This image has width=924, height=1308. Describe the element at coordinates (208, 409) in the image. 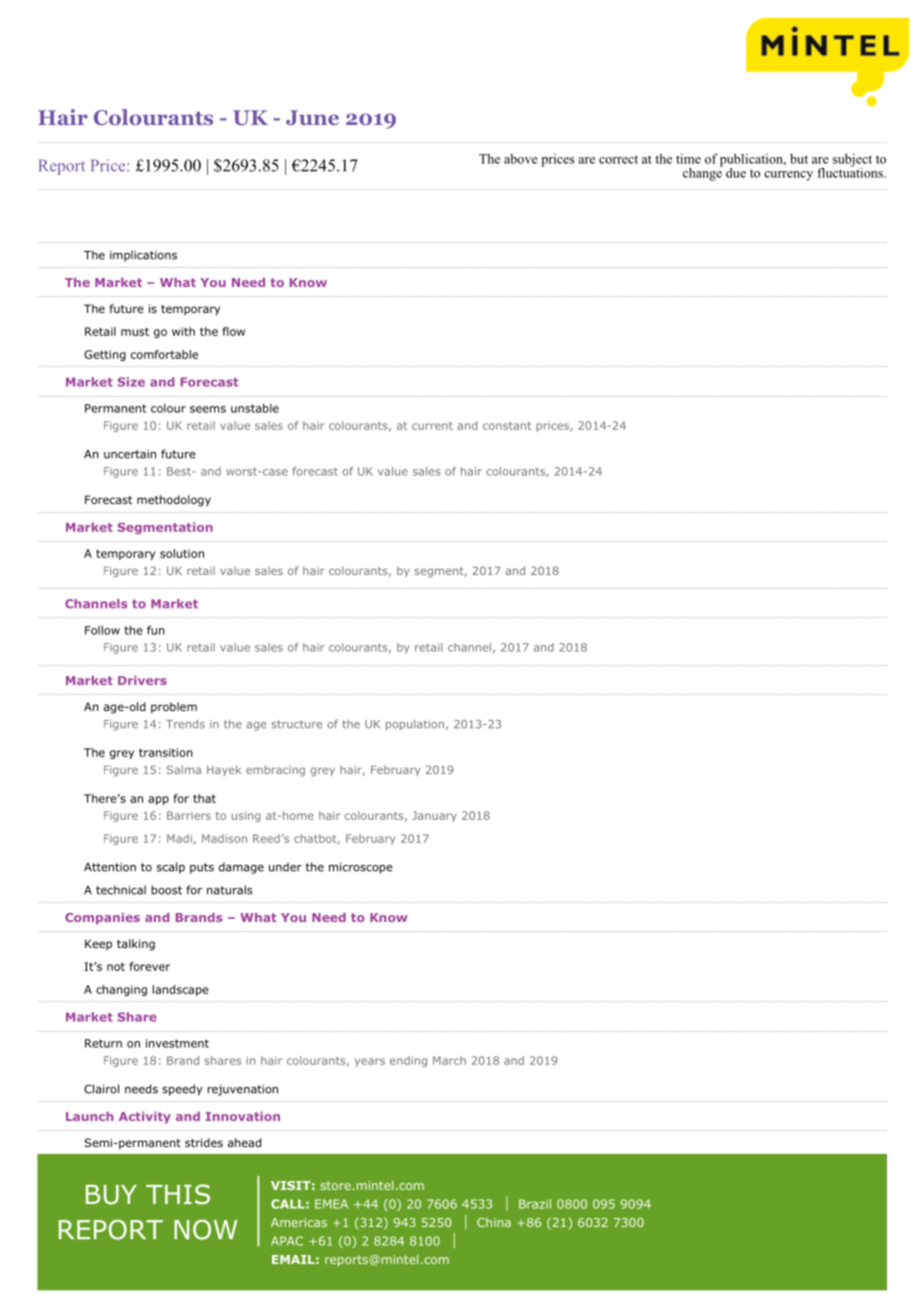

I see `seems` at that location.
